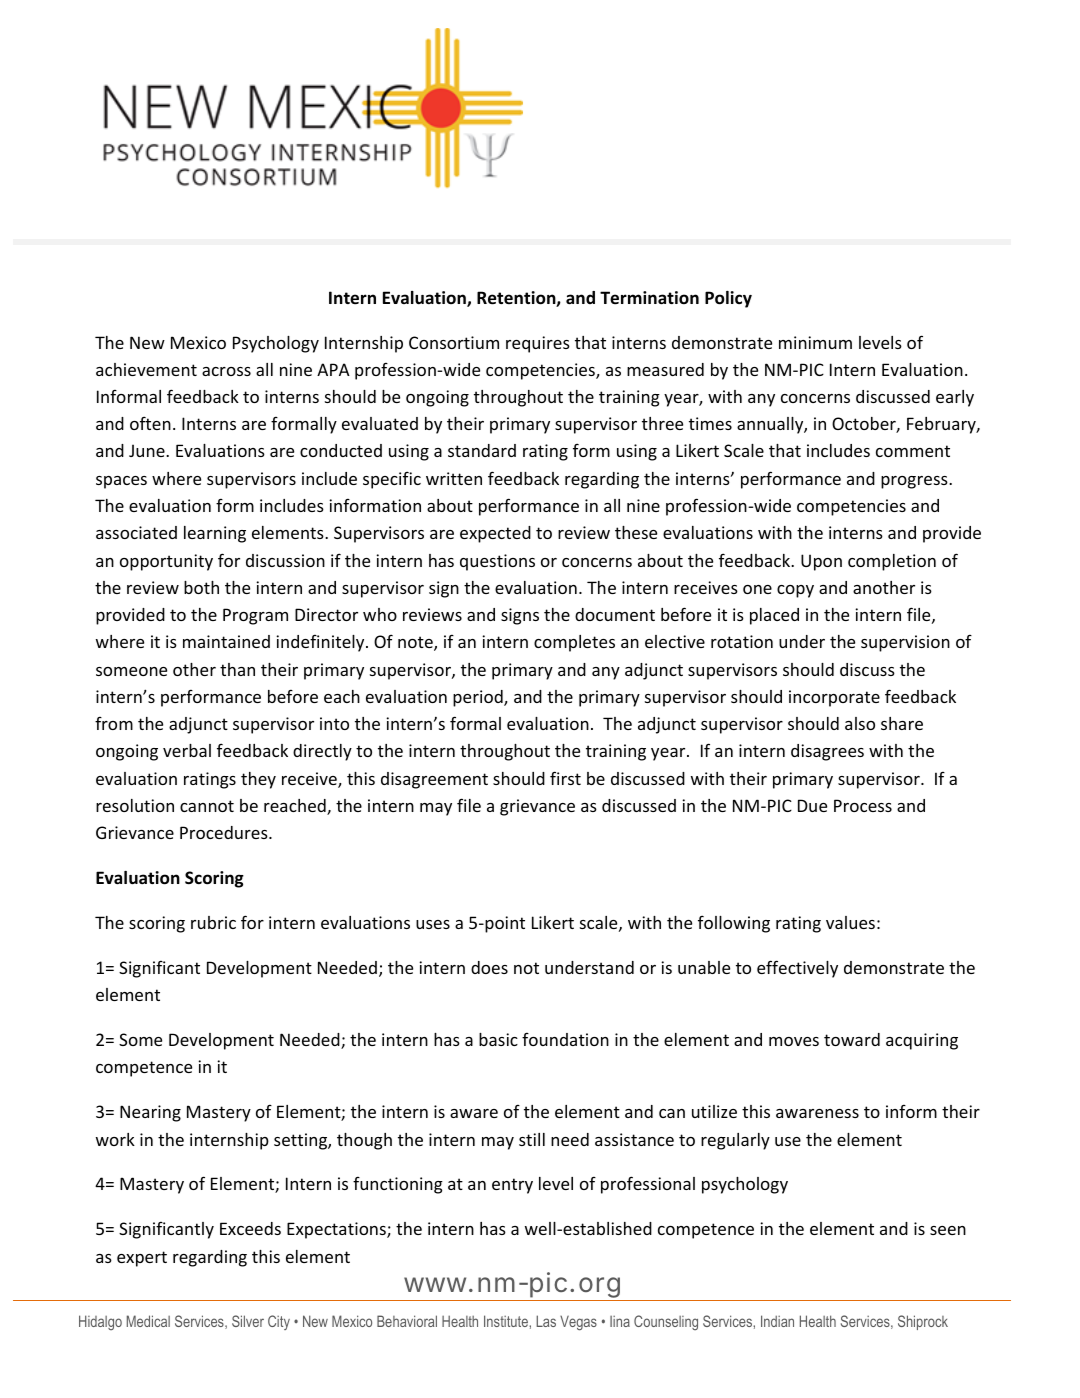 This document has height=1398, width=1080. What do you see at coordinates (248, 1321) in the document?
I see `Silver` at bounding box center [248, 1321].
